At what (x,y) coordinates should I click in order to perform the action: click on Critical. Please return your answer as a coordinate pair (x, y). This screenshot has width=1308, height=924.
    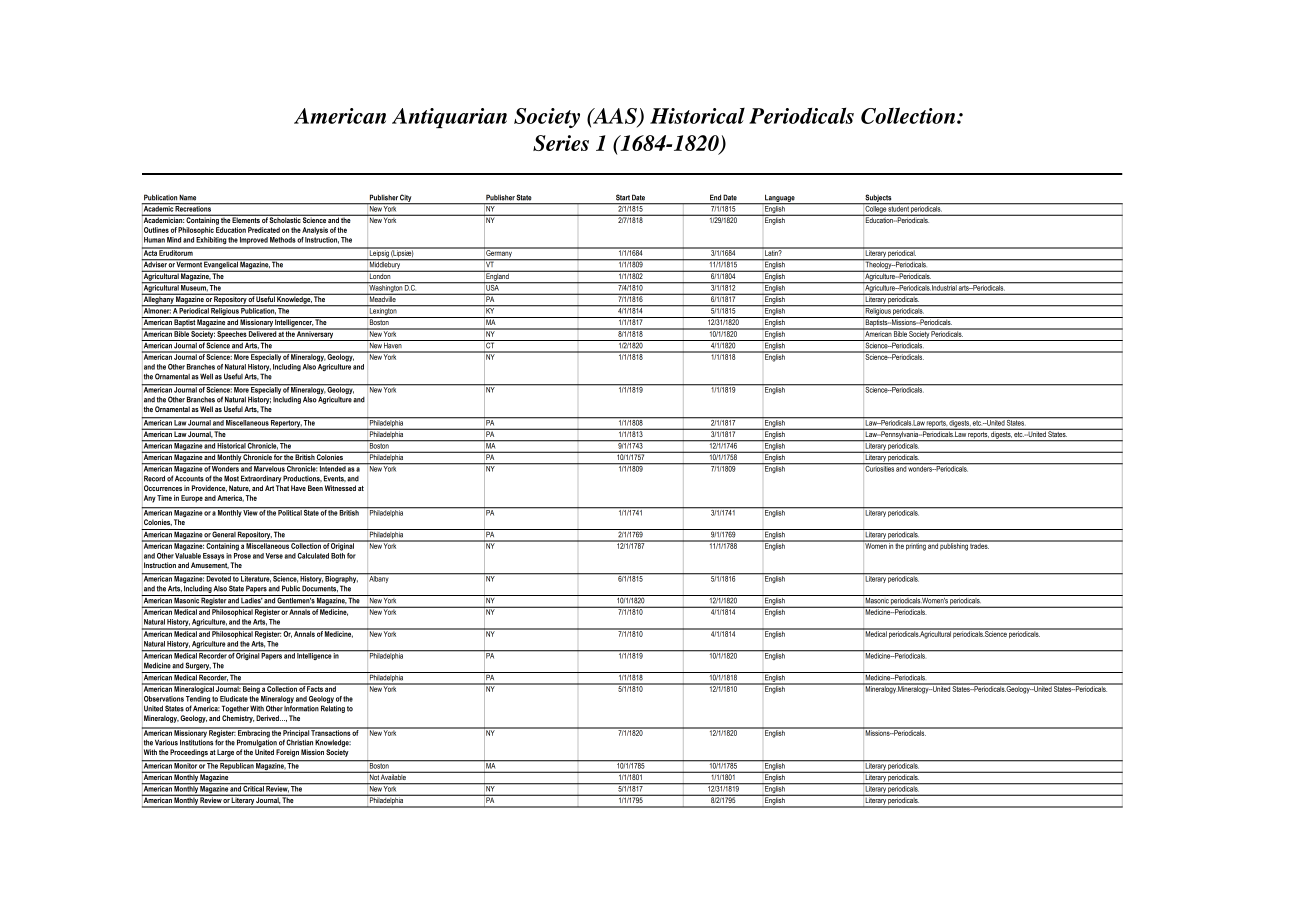
    Looking at the image, I should click on (254, 787).
